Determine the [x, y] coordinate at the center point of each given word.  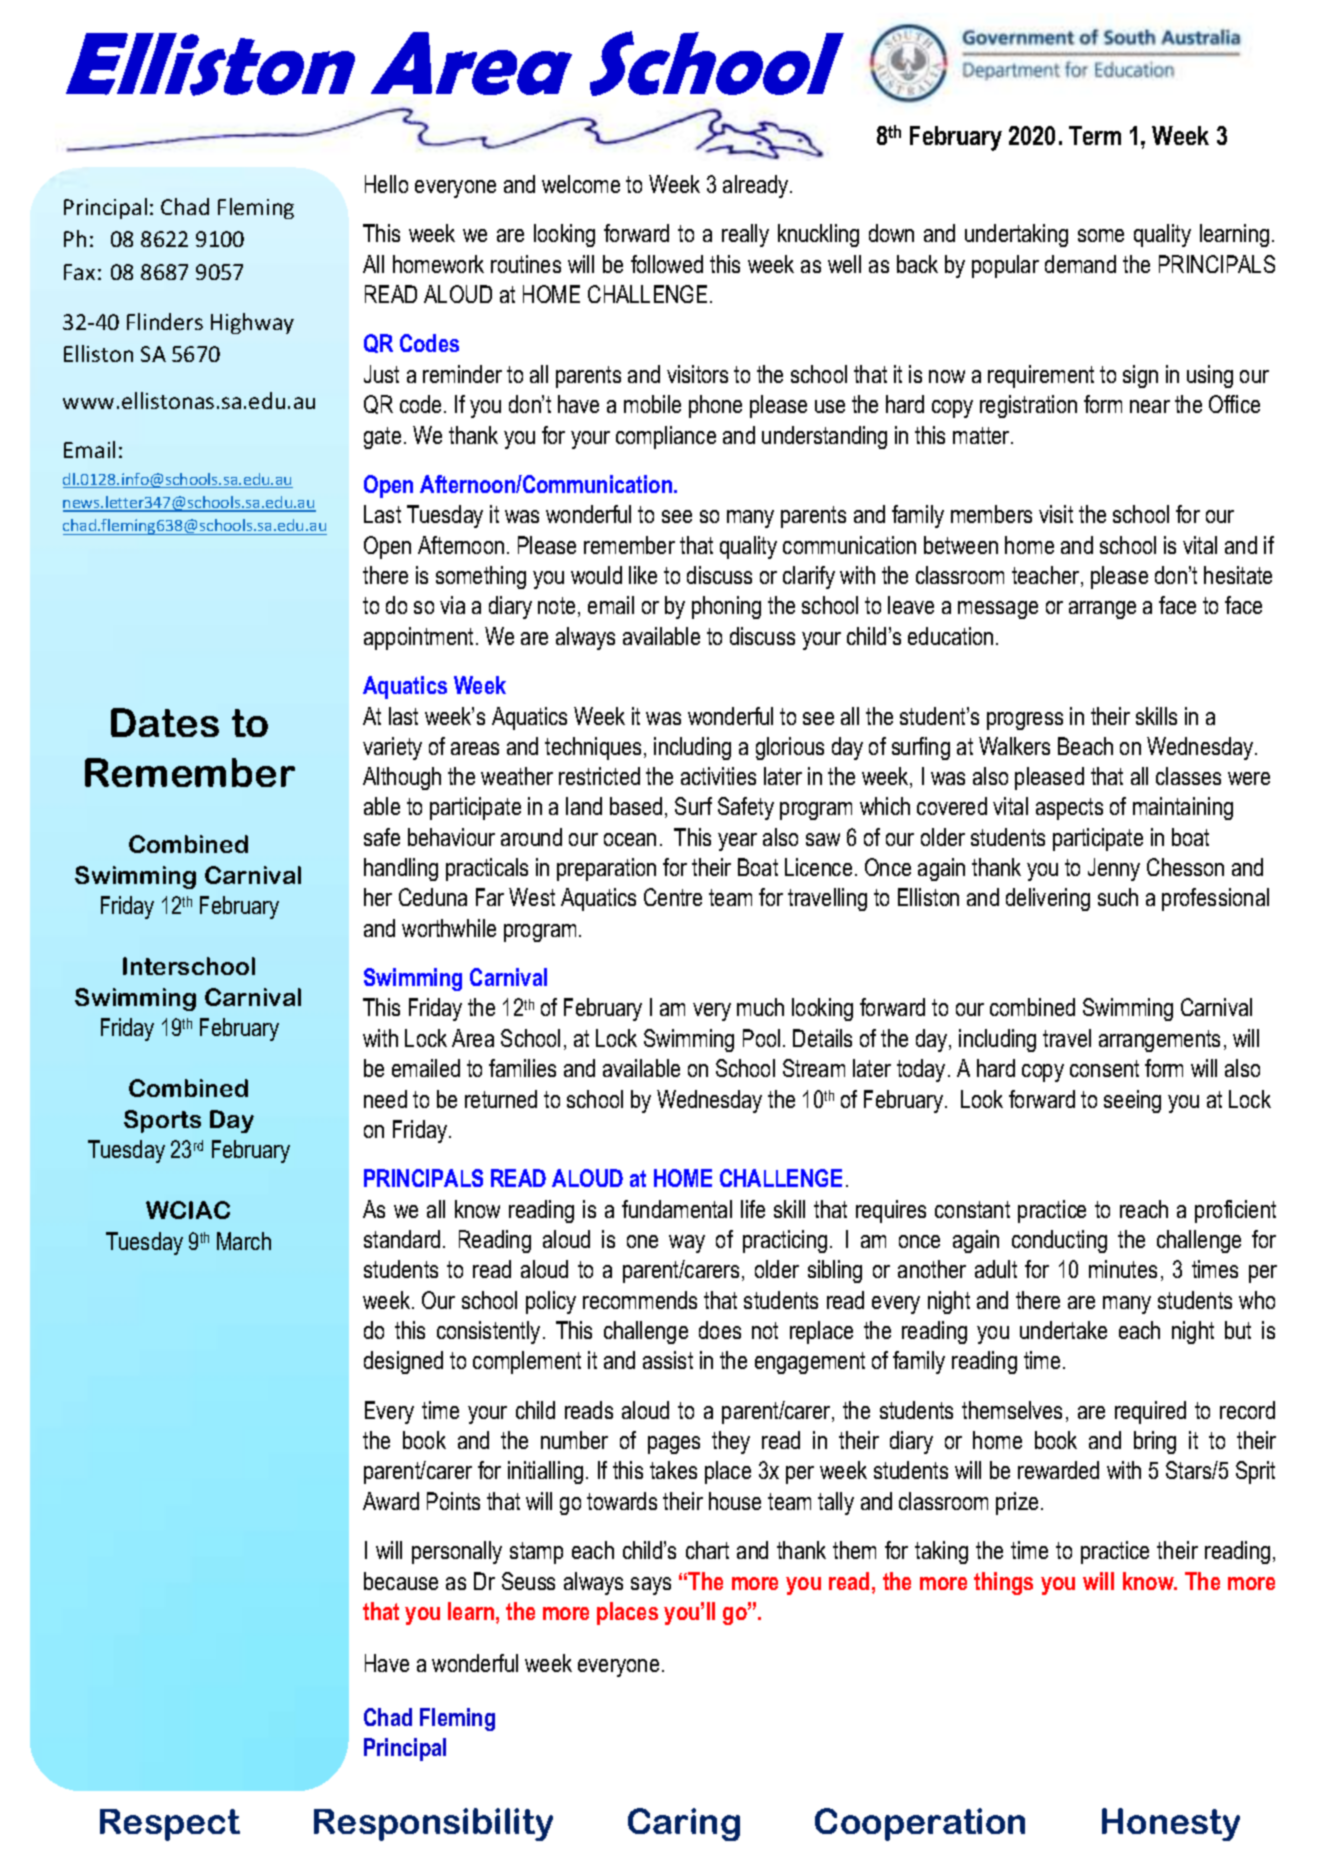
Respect [170, 1825]
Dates [165, 722]
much [760, 1007]
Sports [162, 1121]
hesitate [1238, 575]
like [643, 575]
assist [668, 1360]
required [1150, 1412]
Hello [386, 184]
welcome [581, 184]
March [244, 1241]
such [1118, 897]
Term [1095, 135]
